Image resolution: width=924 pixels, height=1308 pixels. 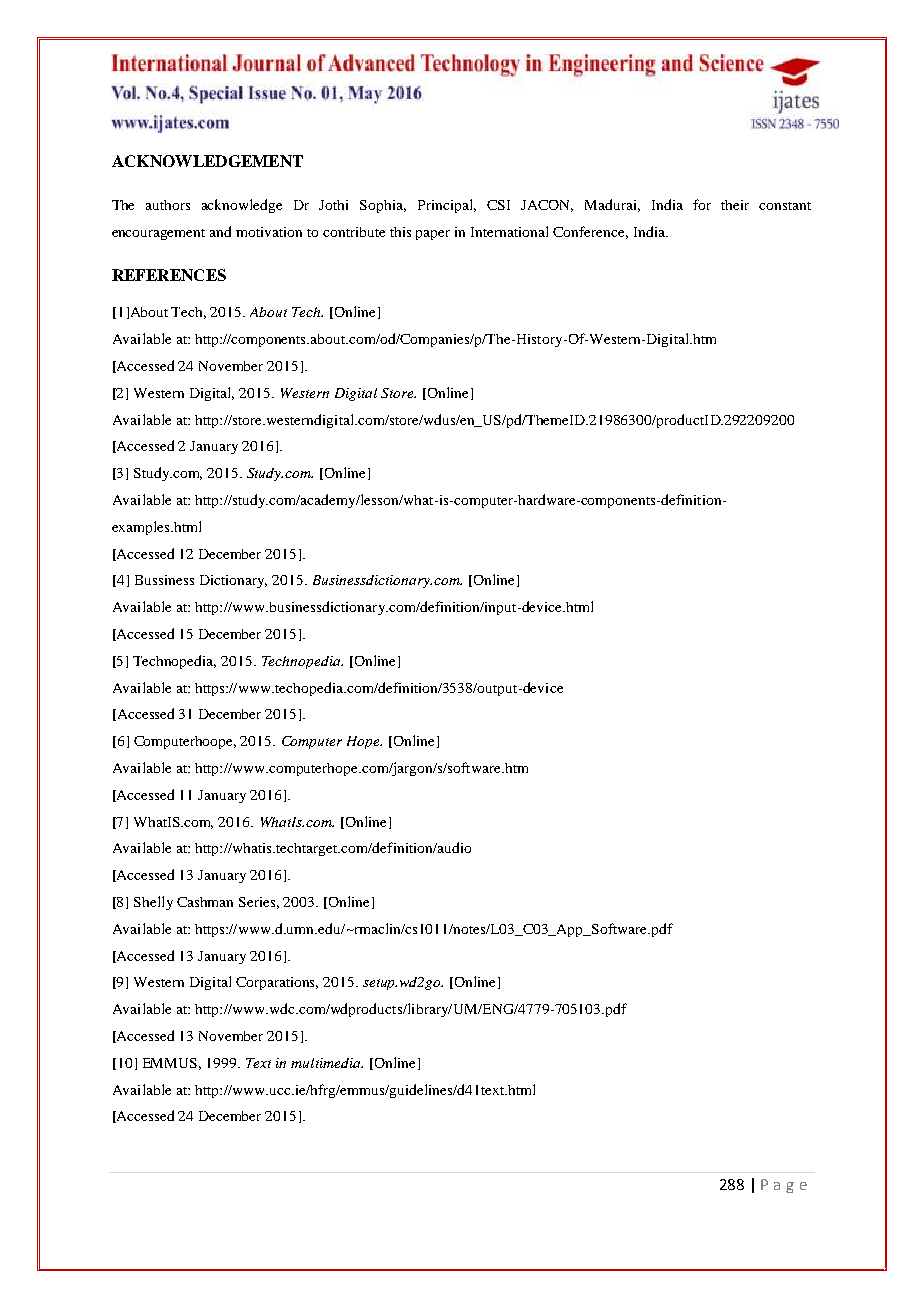 I want to click on International, so click(x=509, y=231).
